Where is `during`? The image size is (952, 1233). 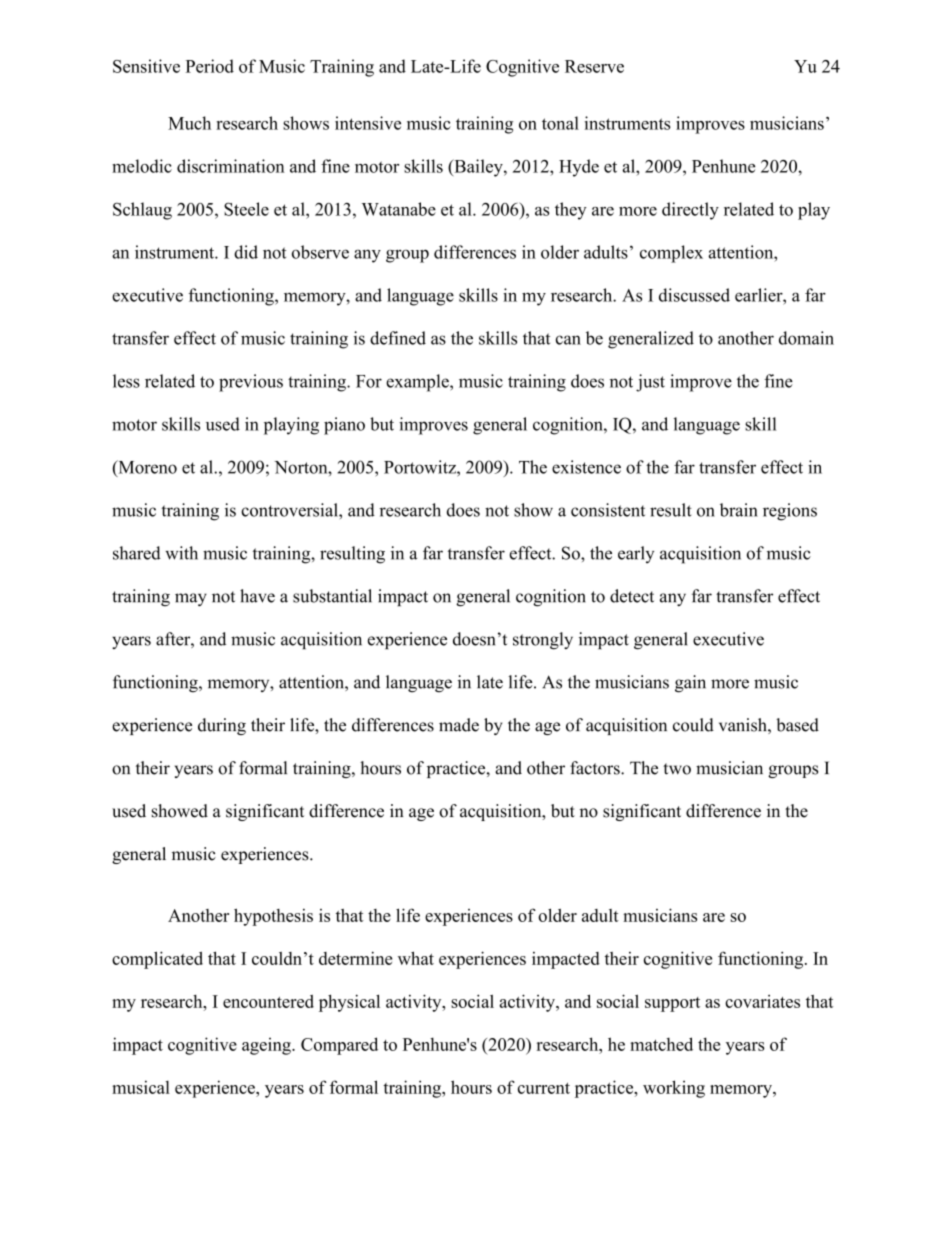
during is located at coordinates (222, 726).
